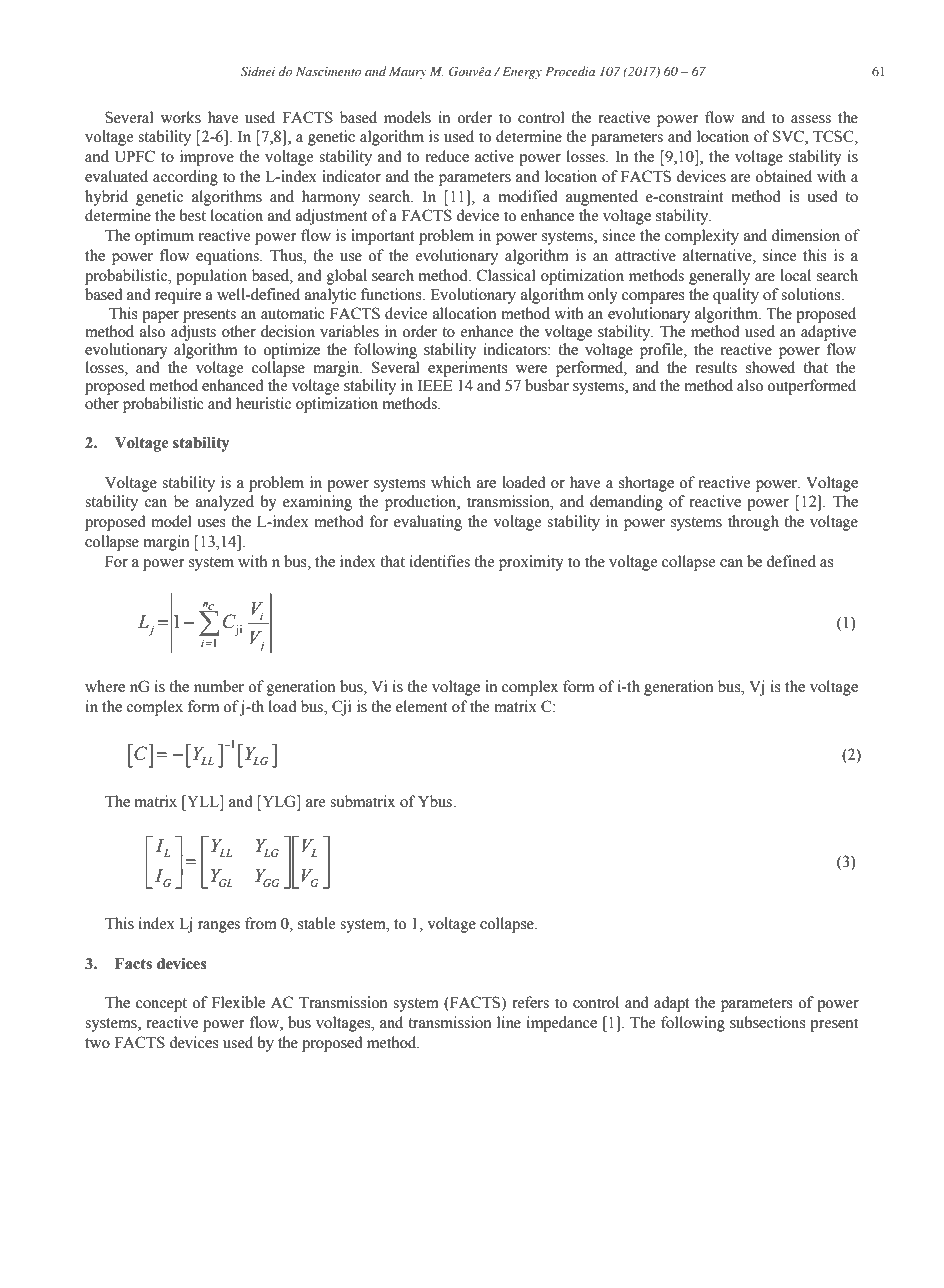 This page has height=1288, width=944. Describe the element at coordinates (263, 403) in the page. I see `heuristic` at that location.
